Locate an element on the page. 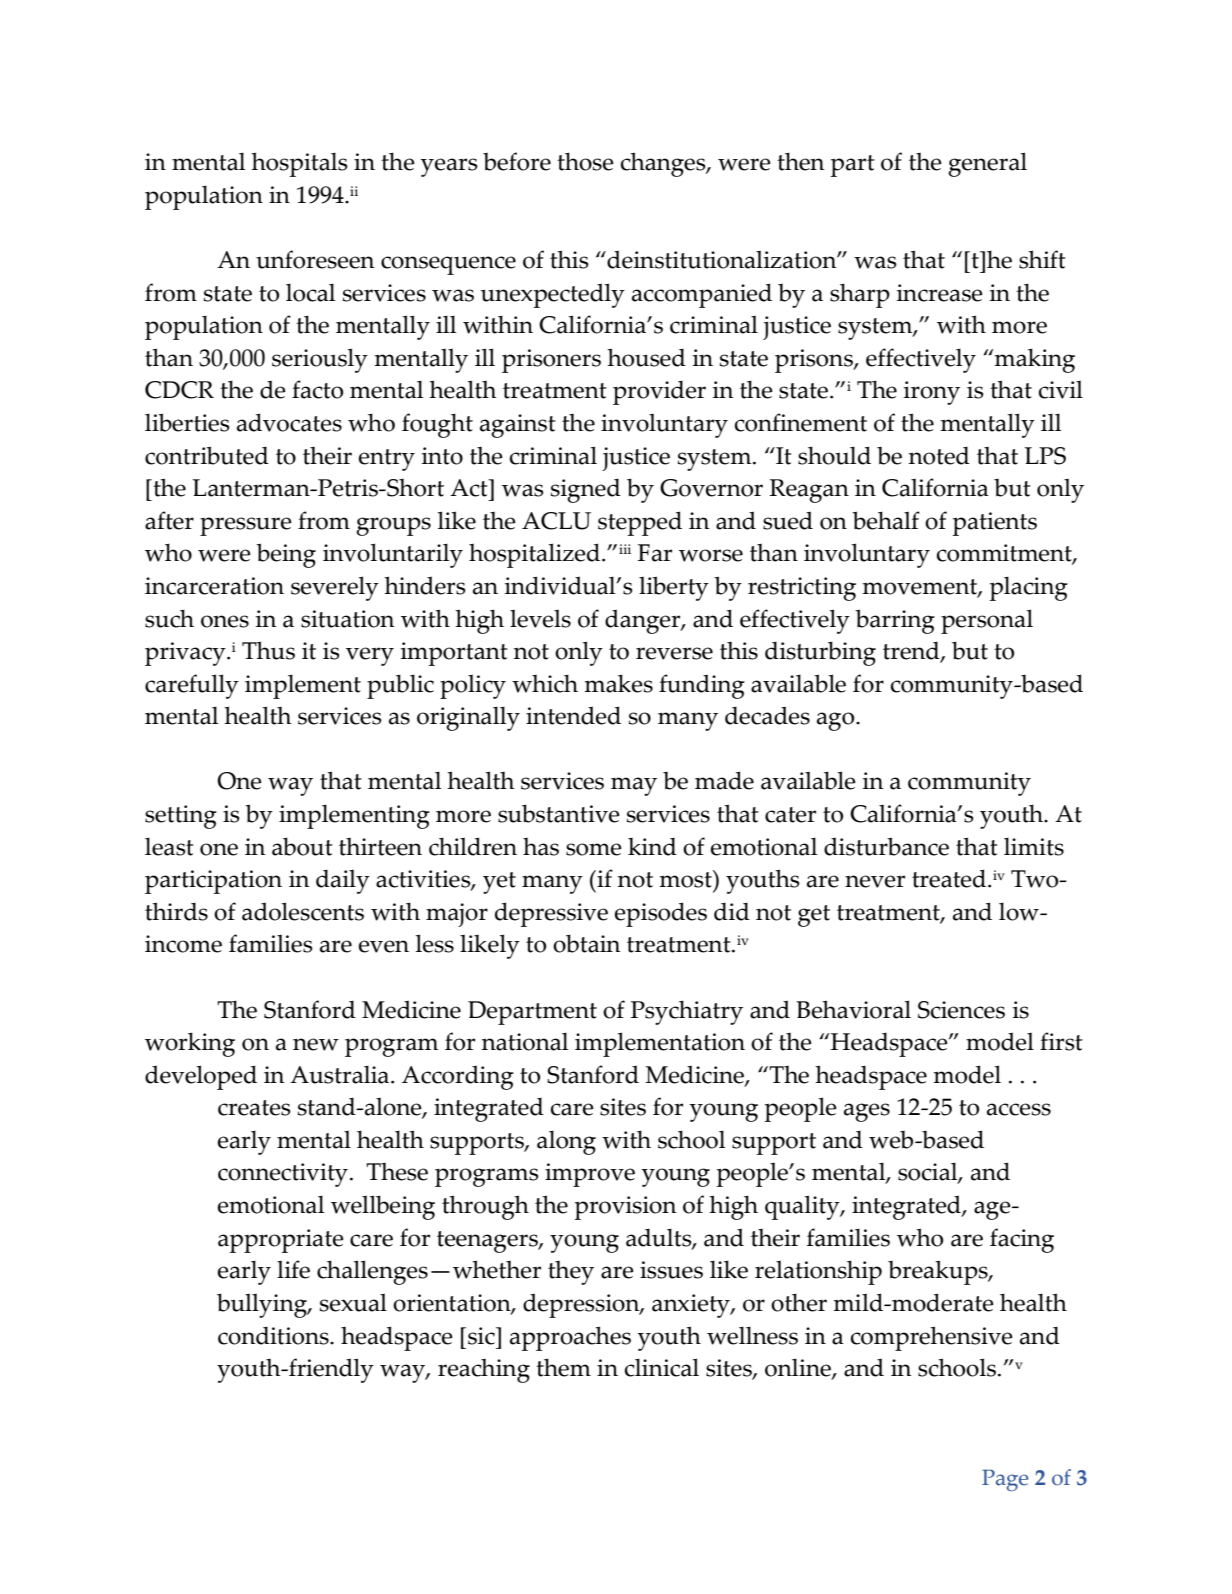  those is located at coordinates (585, 161).
